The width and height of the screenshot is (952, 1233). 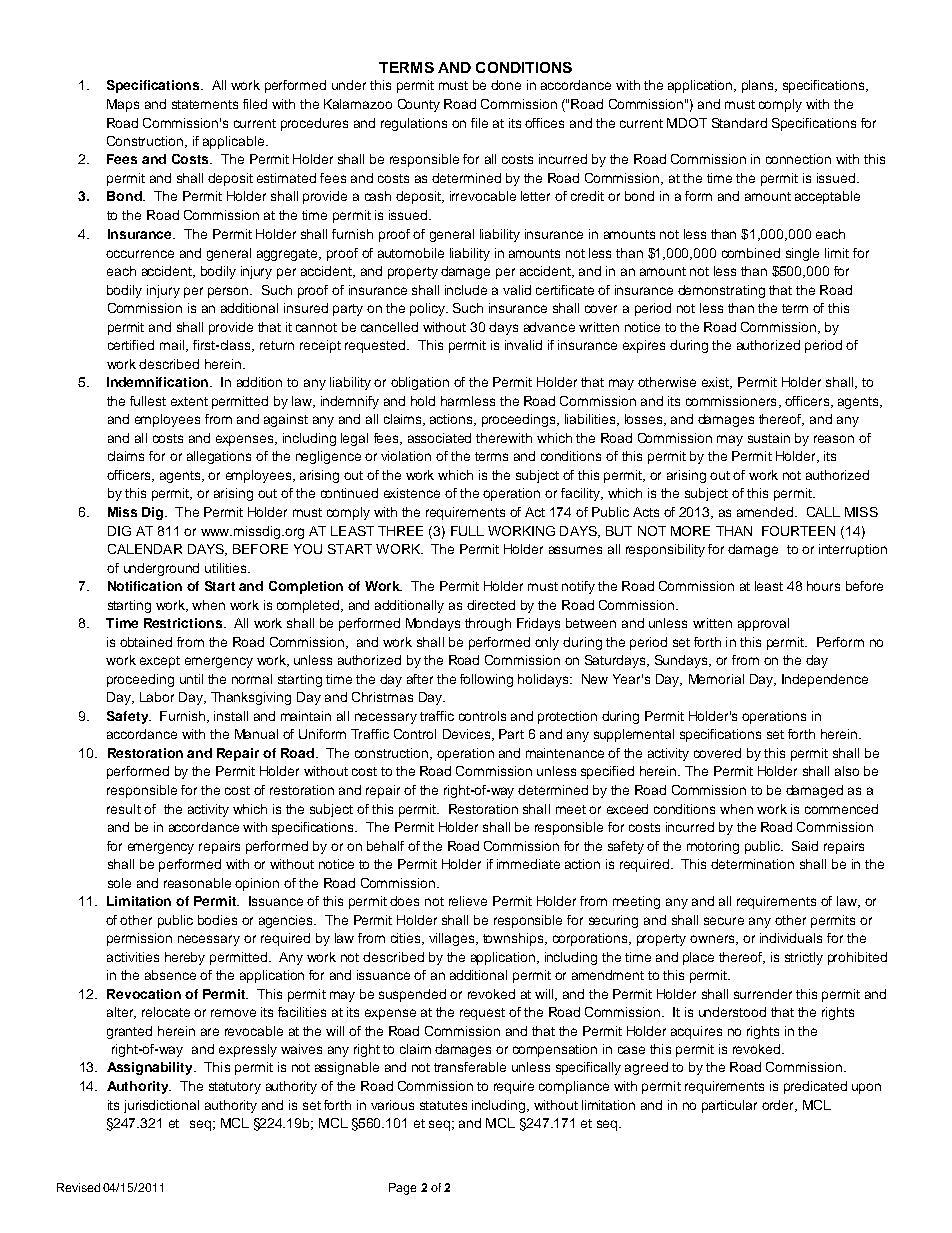 I want to click on Said, so click(x=805, y=846).
